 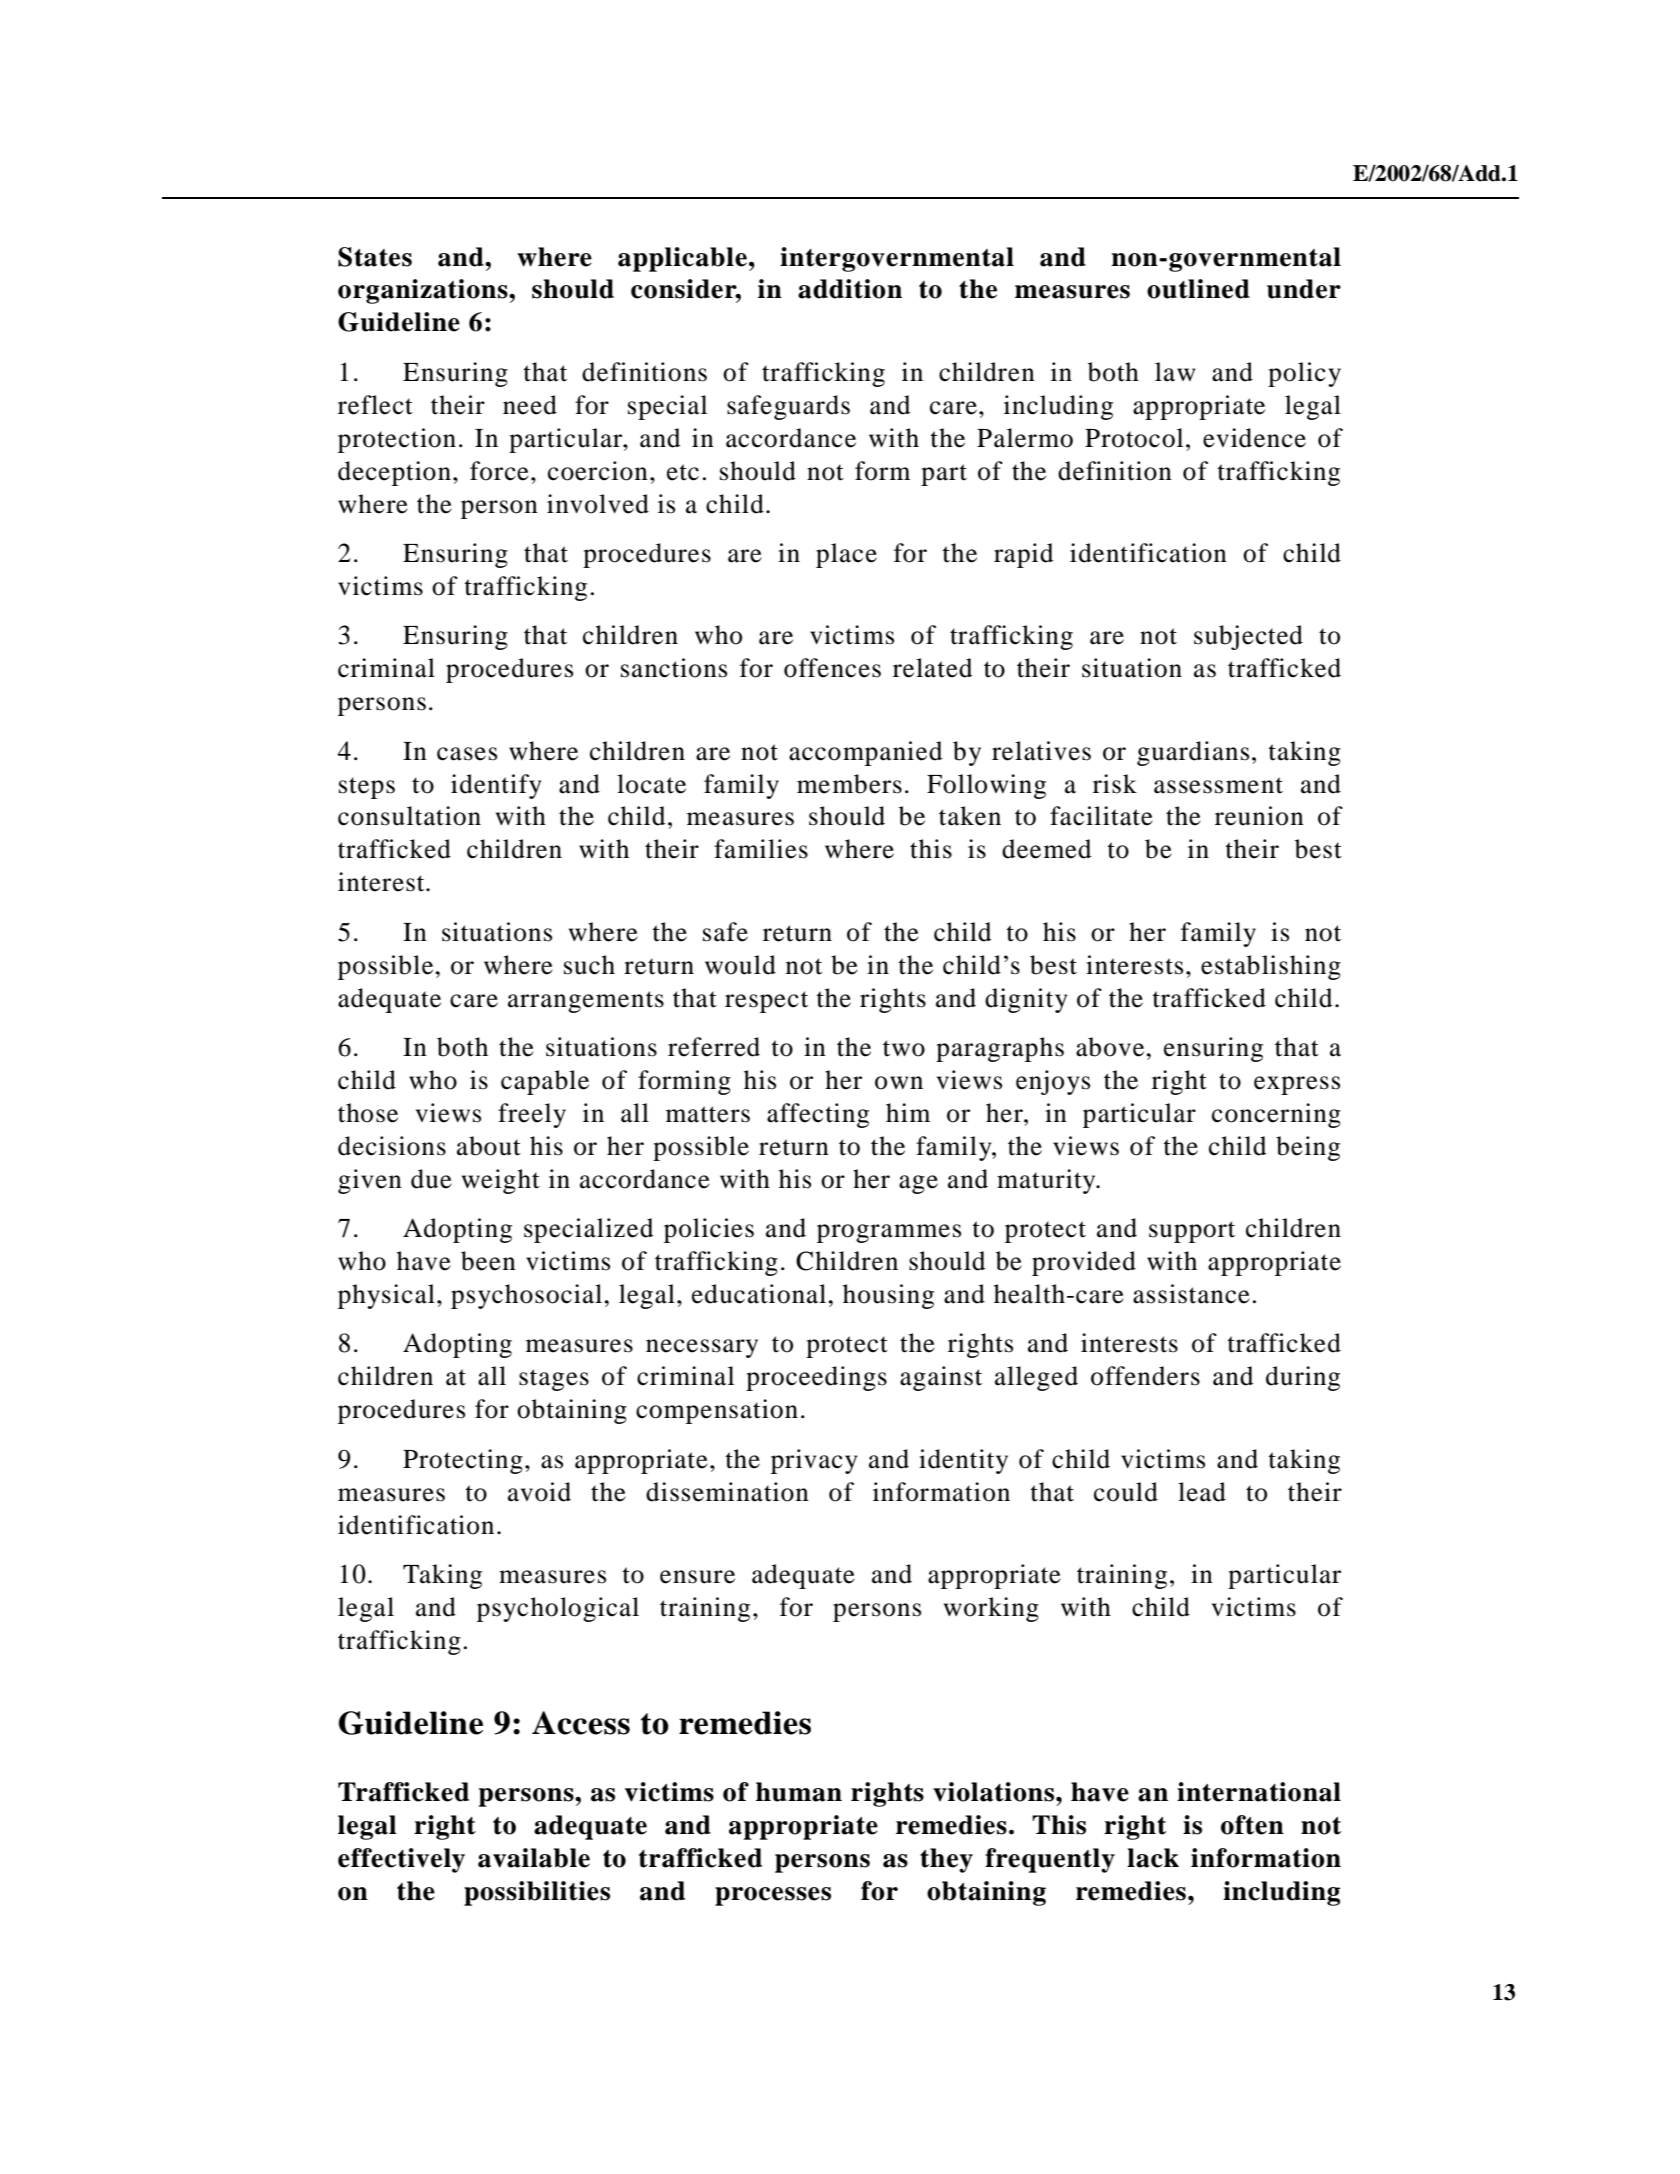 I want to click on members, so click(x=849, y=784).
